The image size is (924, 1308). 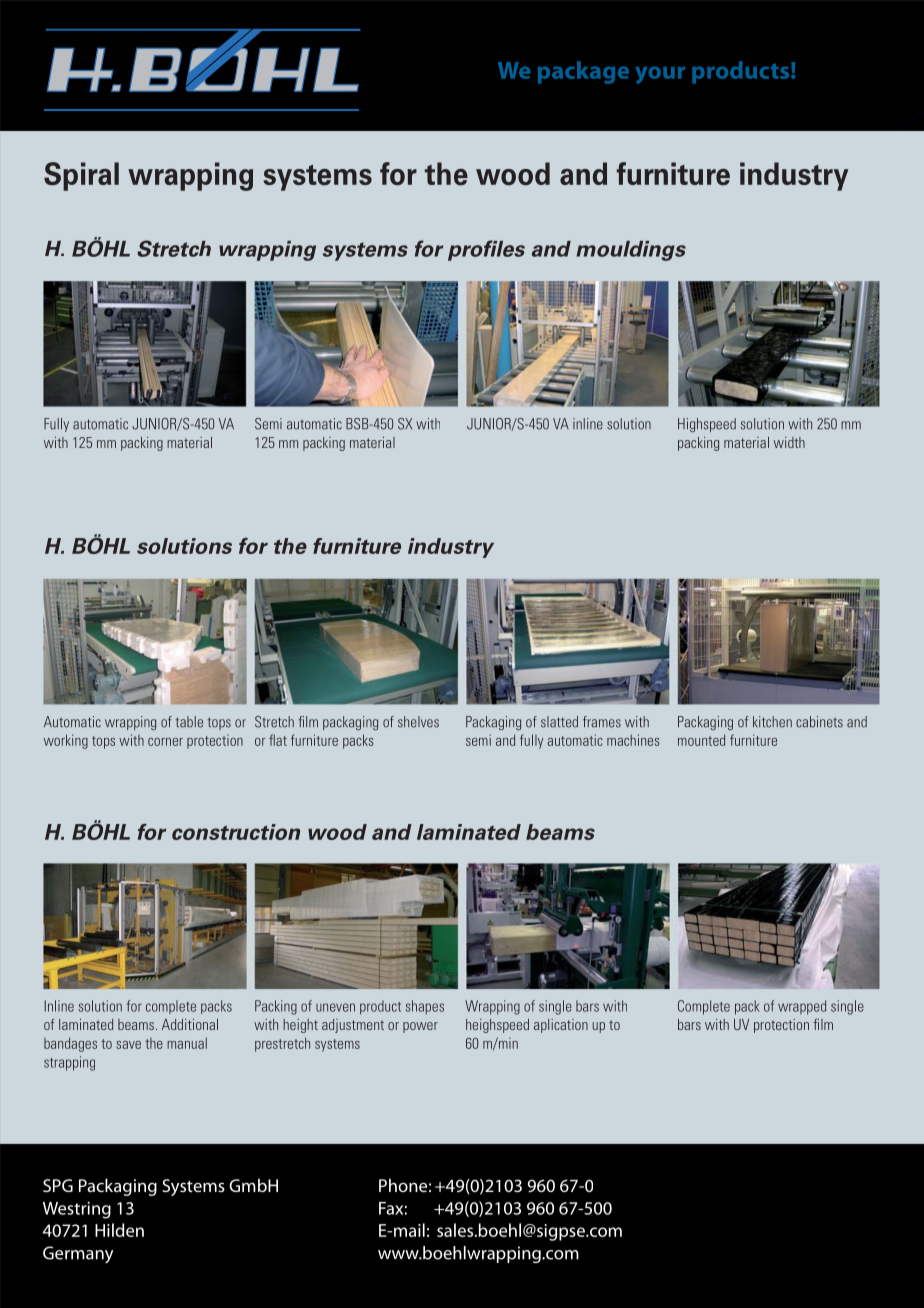 What do you see at coordinates (81, 176) in the screenshot?
I see `Spiral` at bounding box center [81, 176].
